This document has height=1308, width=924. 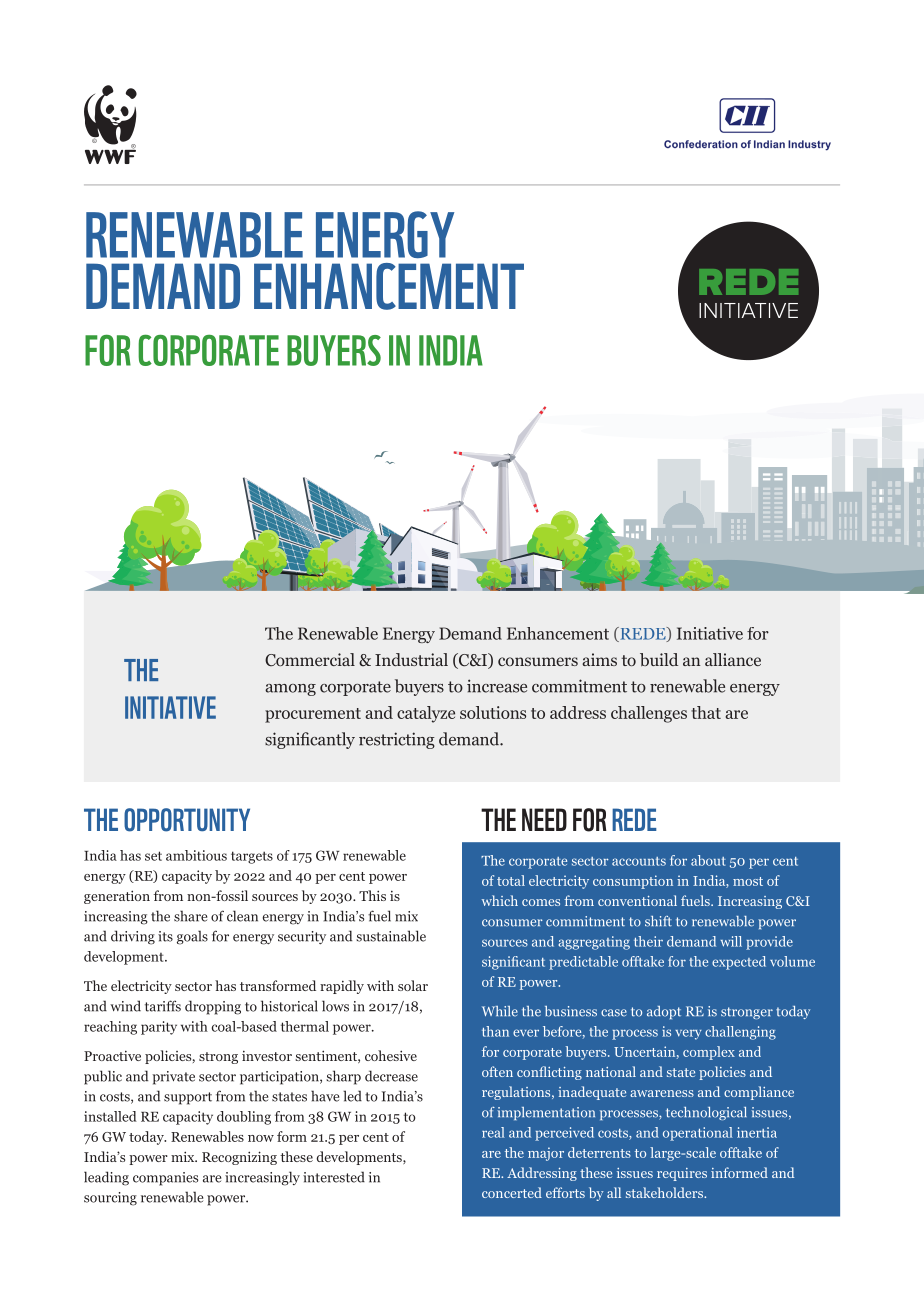 I want to click on sustainable, so click(x=391, y=936).
